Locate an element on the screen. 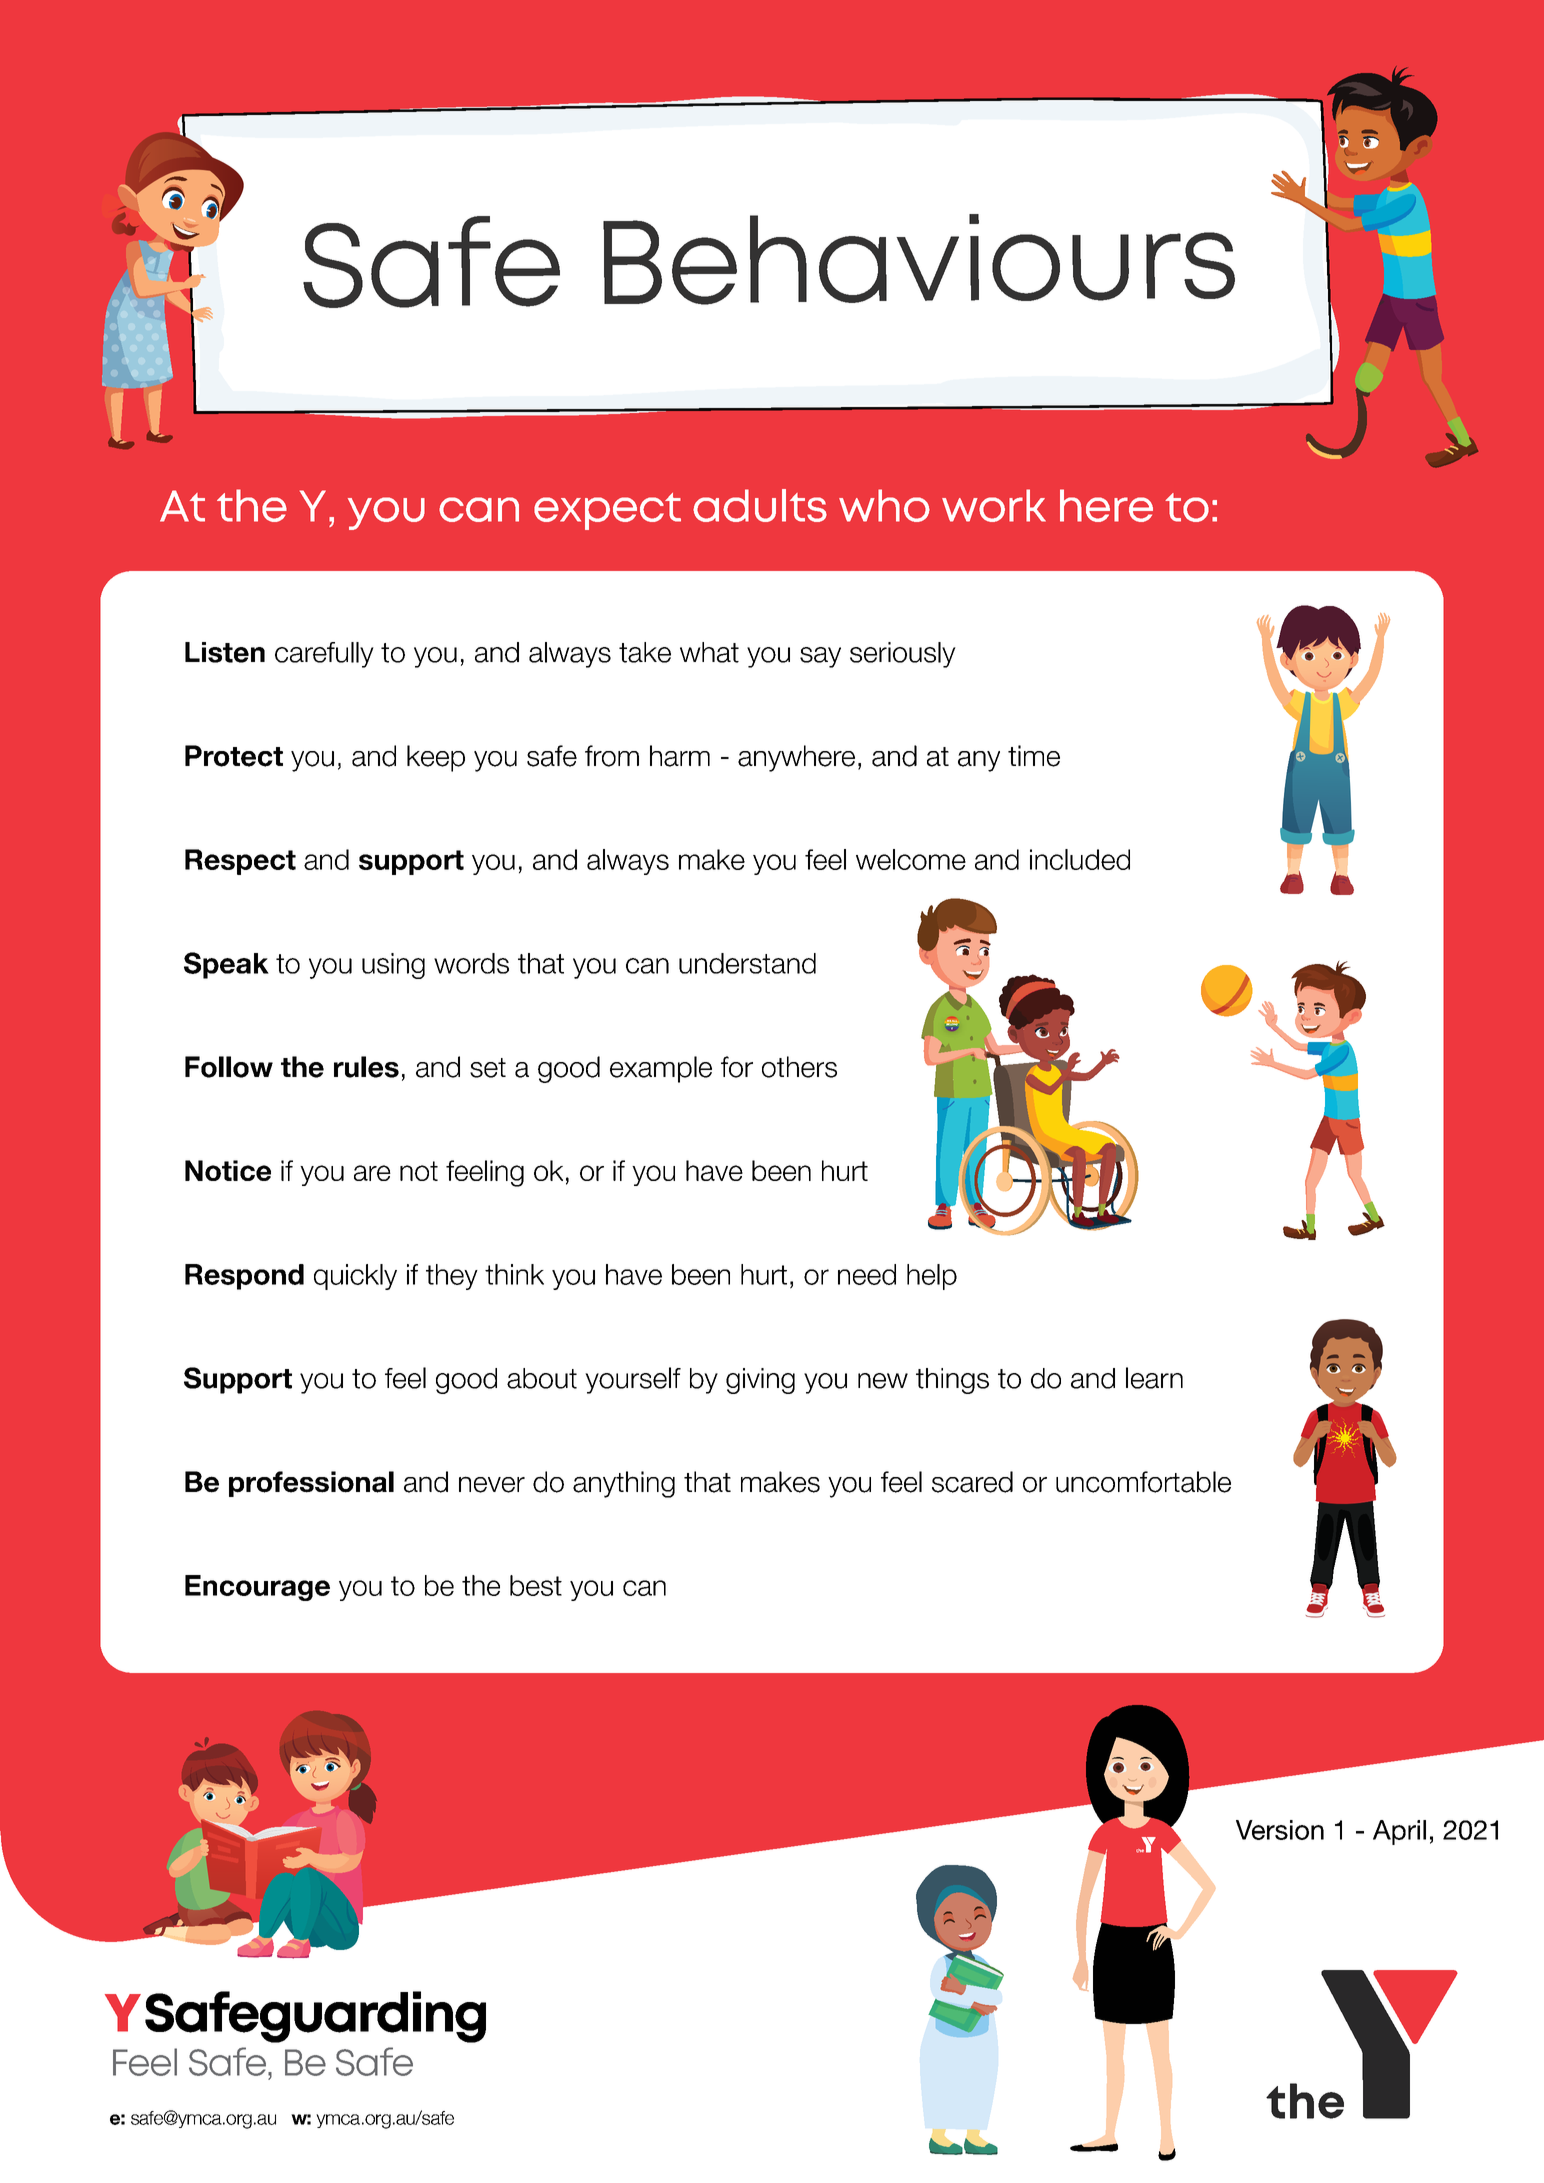 The width and height of the screenshot is (1544, 2183). Behaviours is located at coordinates (919, 259).
